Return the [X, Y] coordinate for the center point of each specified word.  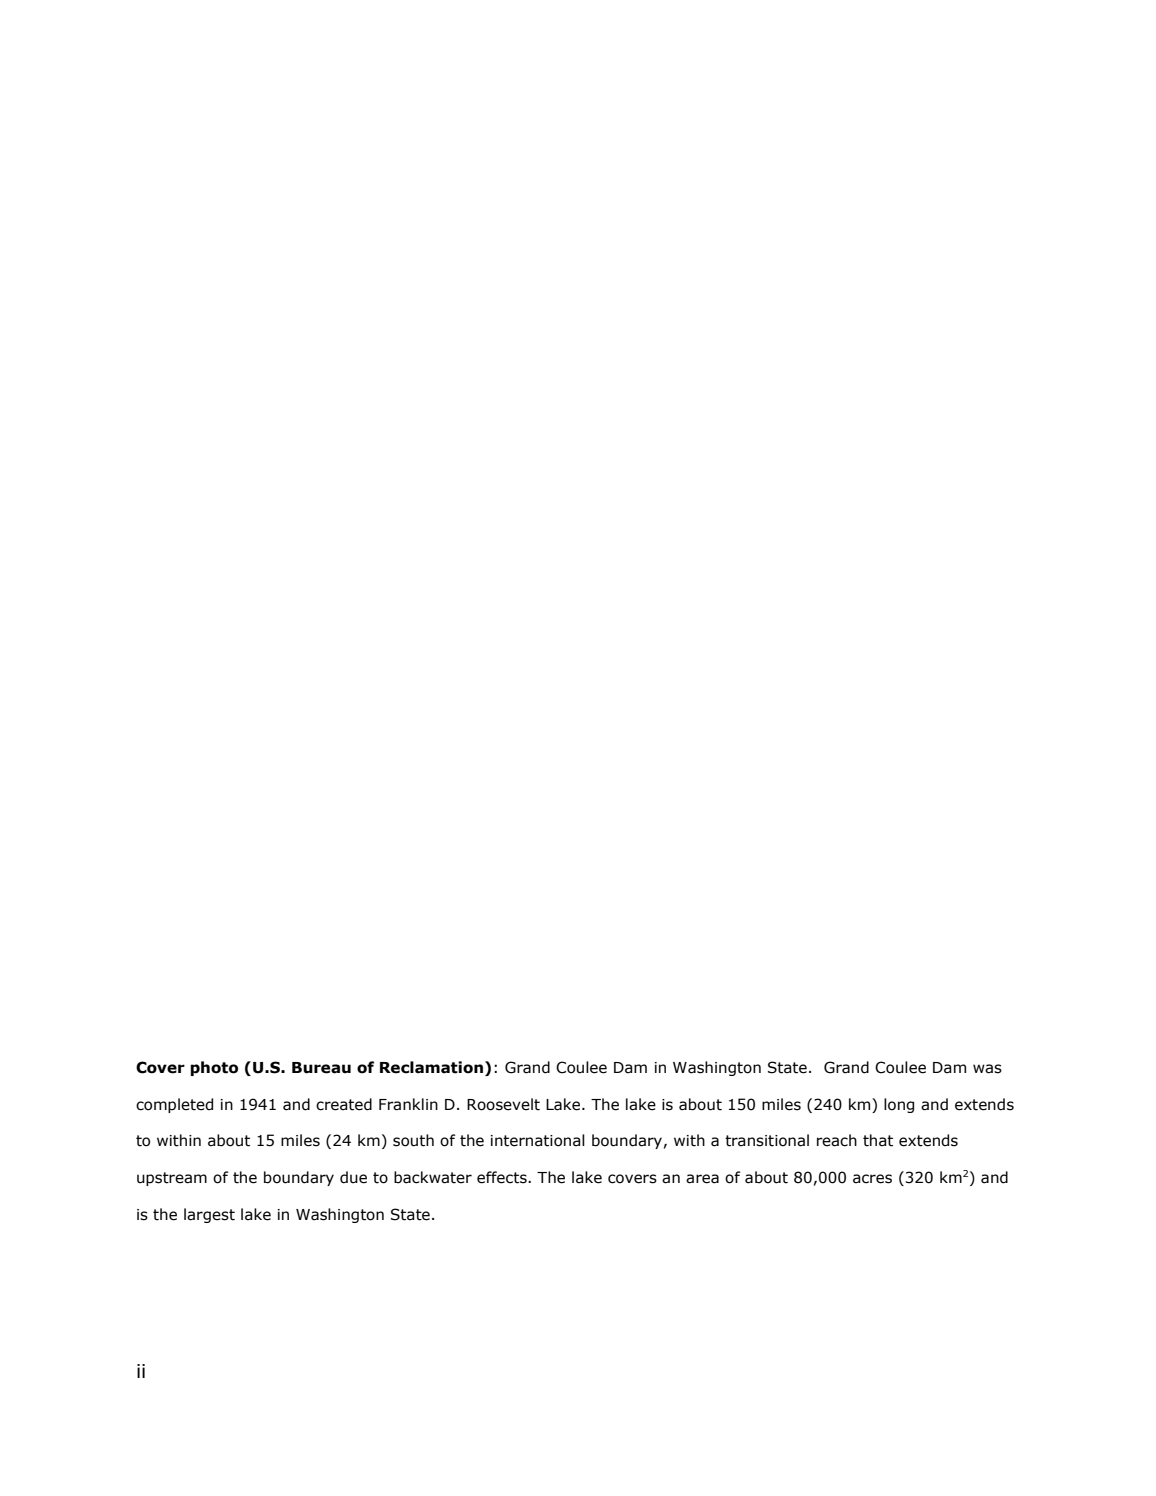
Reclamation [431, 1067]
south [413, 1140]
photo [214, 1068]
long [899, 1105]
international [538, 1140]
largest [209, 1215]
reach [837, 1140]
